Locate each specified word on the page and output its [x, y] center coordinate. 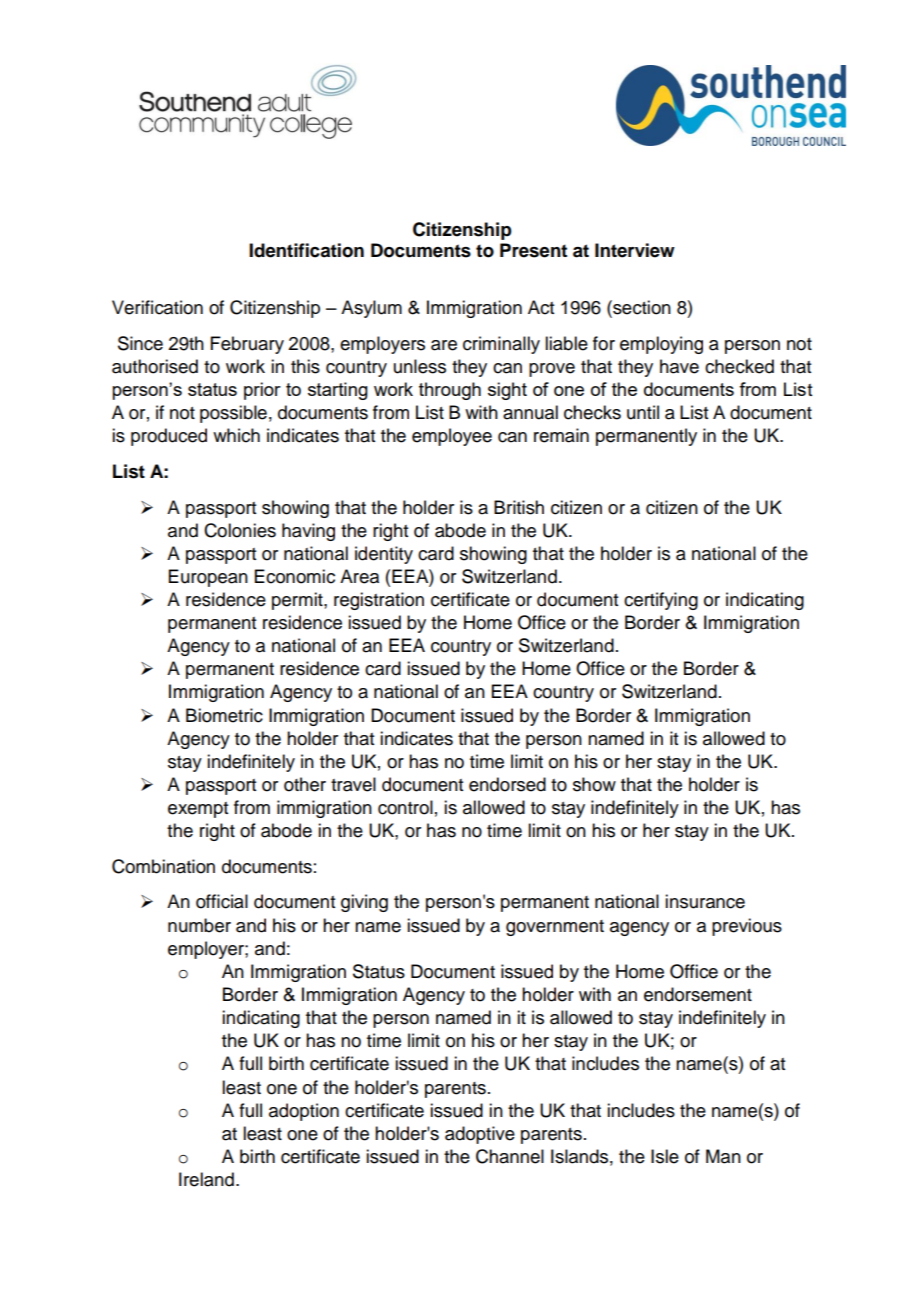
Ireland [206, 1179]
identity [384, 555]
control [405, 807]
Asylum [371, 309]
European [208, 578]
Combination [163, 866]
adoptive [480, 1135]
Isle [665, 1156]
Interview [635, 250]
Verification [157, 307]
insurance [705, 901]
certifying [661, 601]
